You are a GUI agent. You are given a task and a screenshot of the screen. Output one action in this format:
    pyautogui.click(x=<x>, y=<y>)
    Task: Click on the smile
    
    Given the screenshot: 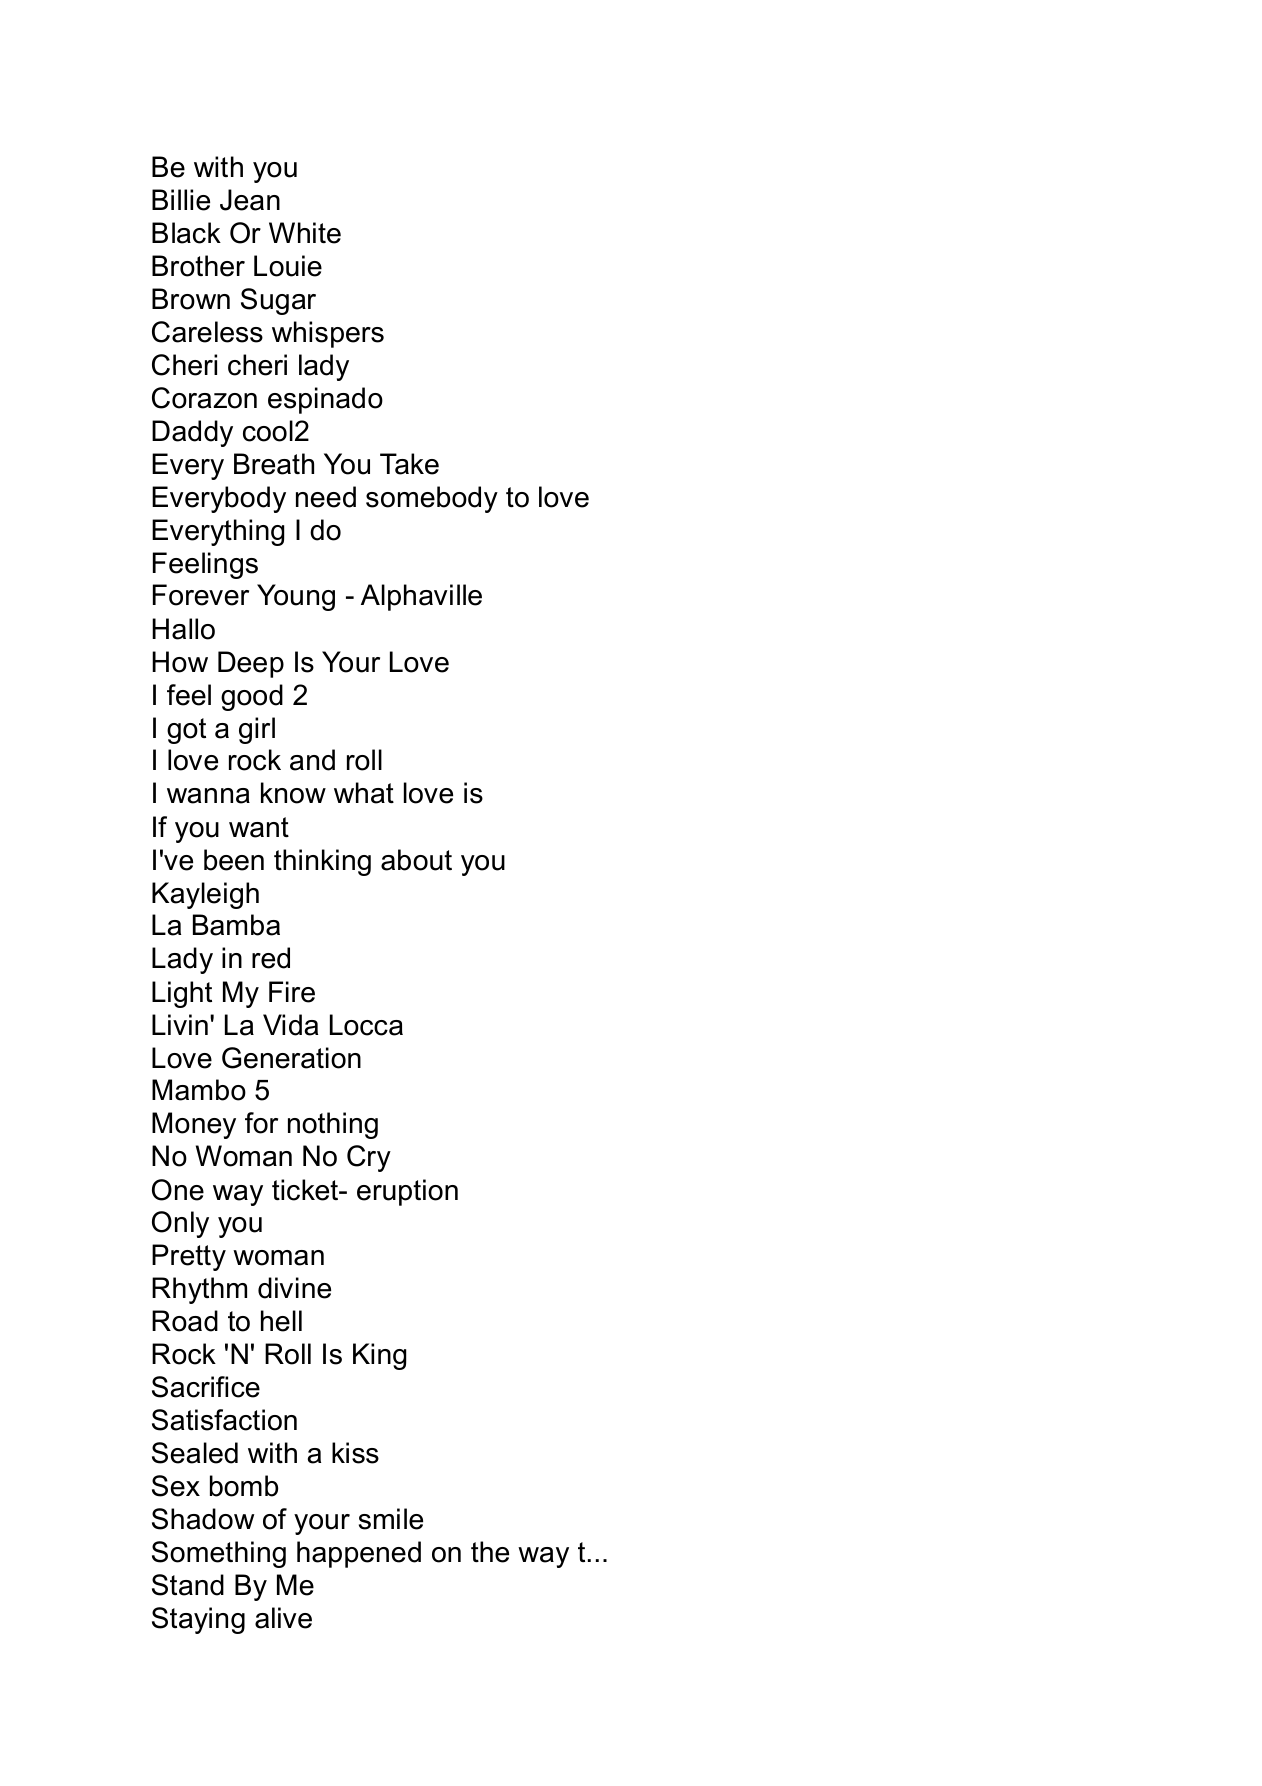 What is the action you would take?
    pyautogui.click(x=391, y=1519)
